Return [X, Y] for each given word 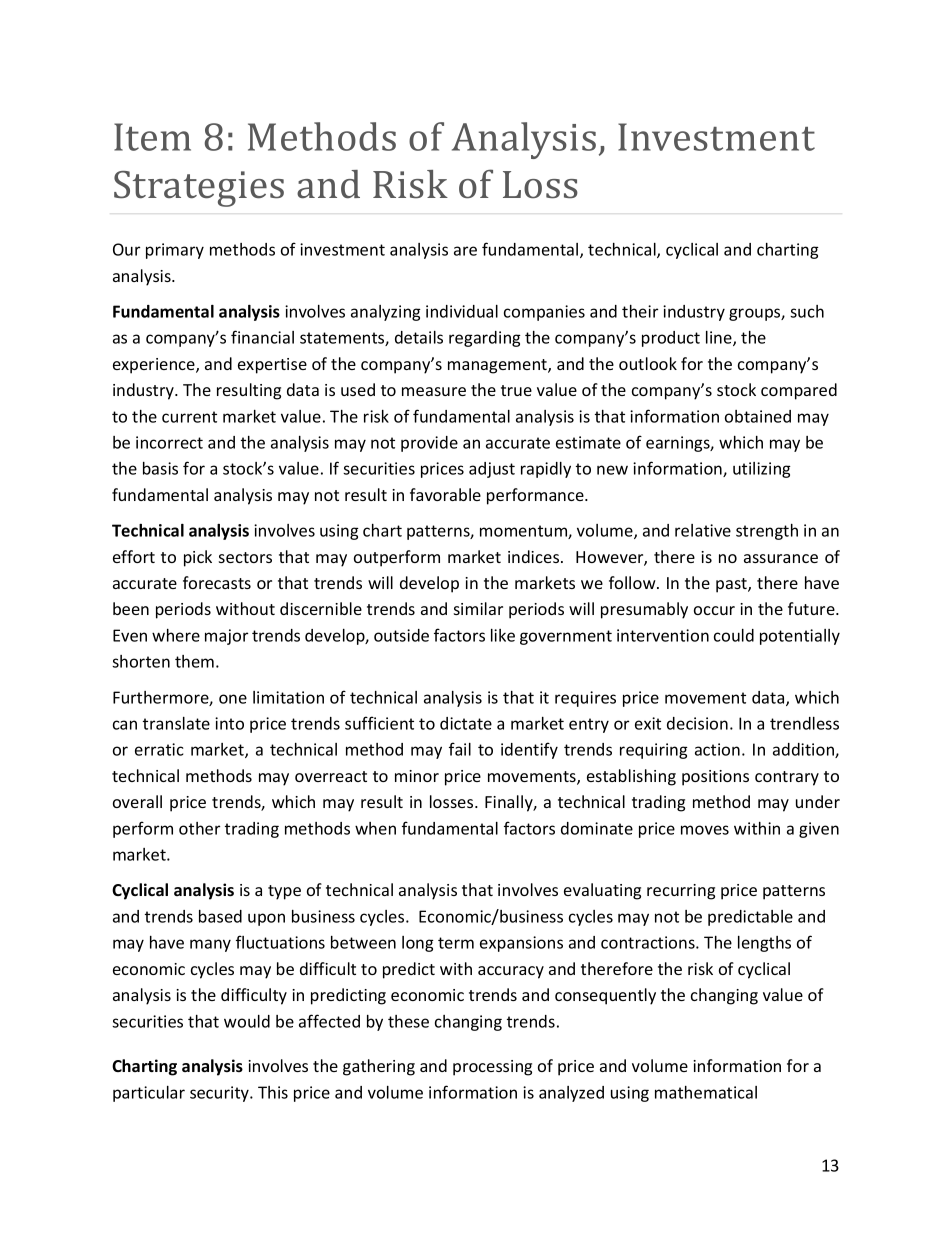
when [375, 828]
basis [160, 468]
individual [462, 311]
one [233, 699]
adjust [492, 470]
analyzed [571, 1094]
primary [175, 251]
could [734, 635]
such [807, 311]
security [220, 1094]
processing [492, 1068]
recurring [681, 892]
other [199, 828]
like [503, 635]
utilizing [762, 470]
